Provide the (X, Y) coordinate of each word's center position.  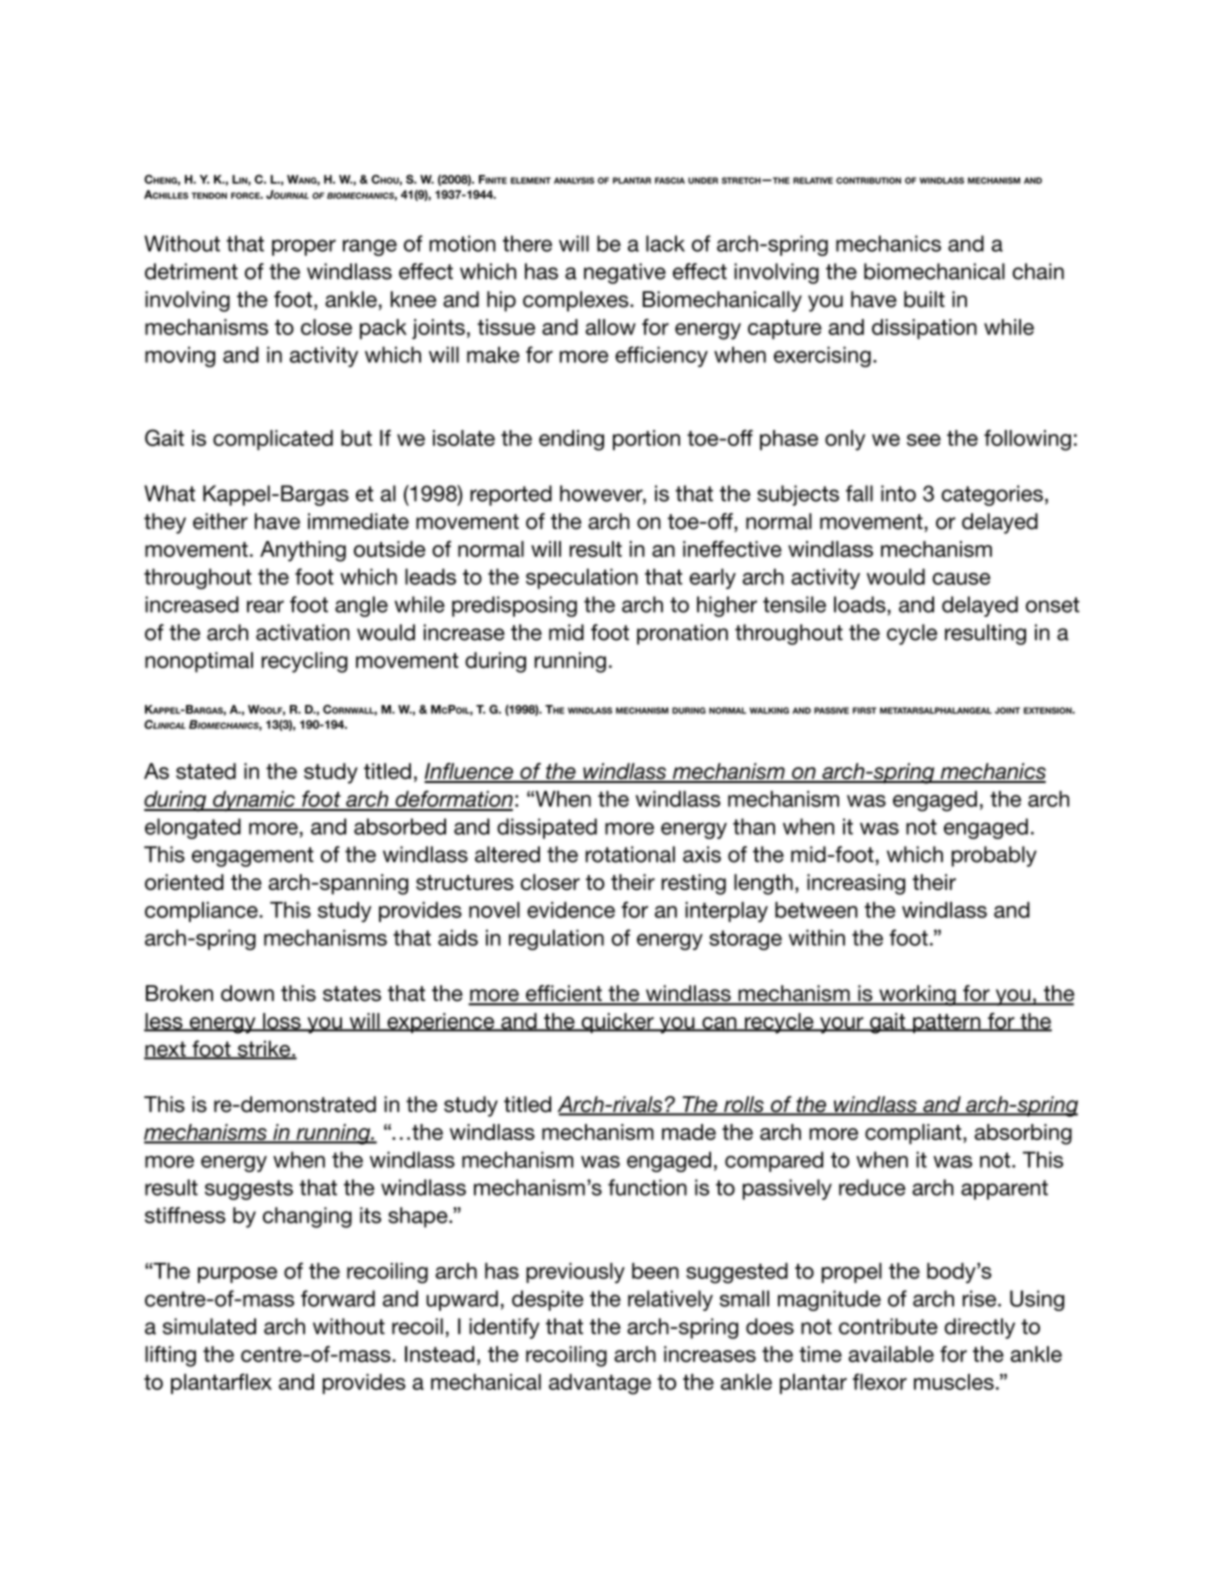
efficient (564, 994)
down (247, 993)
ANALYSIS (574, 180)
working (917, 995)
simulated (209, 1326)
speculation (582, 578)
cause (961, 579)
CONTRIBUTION (868, 180)
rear (265, 606)
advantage (600, 1384)
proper (304, 247)
